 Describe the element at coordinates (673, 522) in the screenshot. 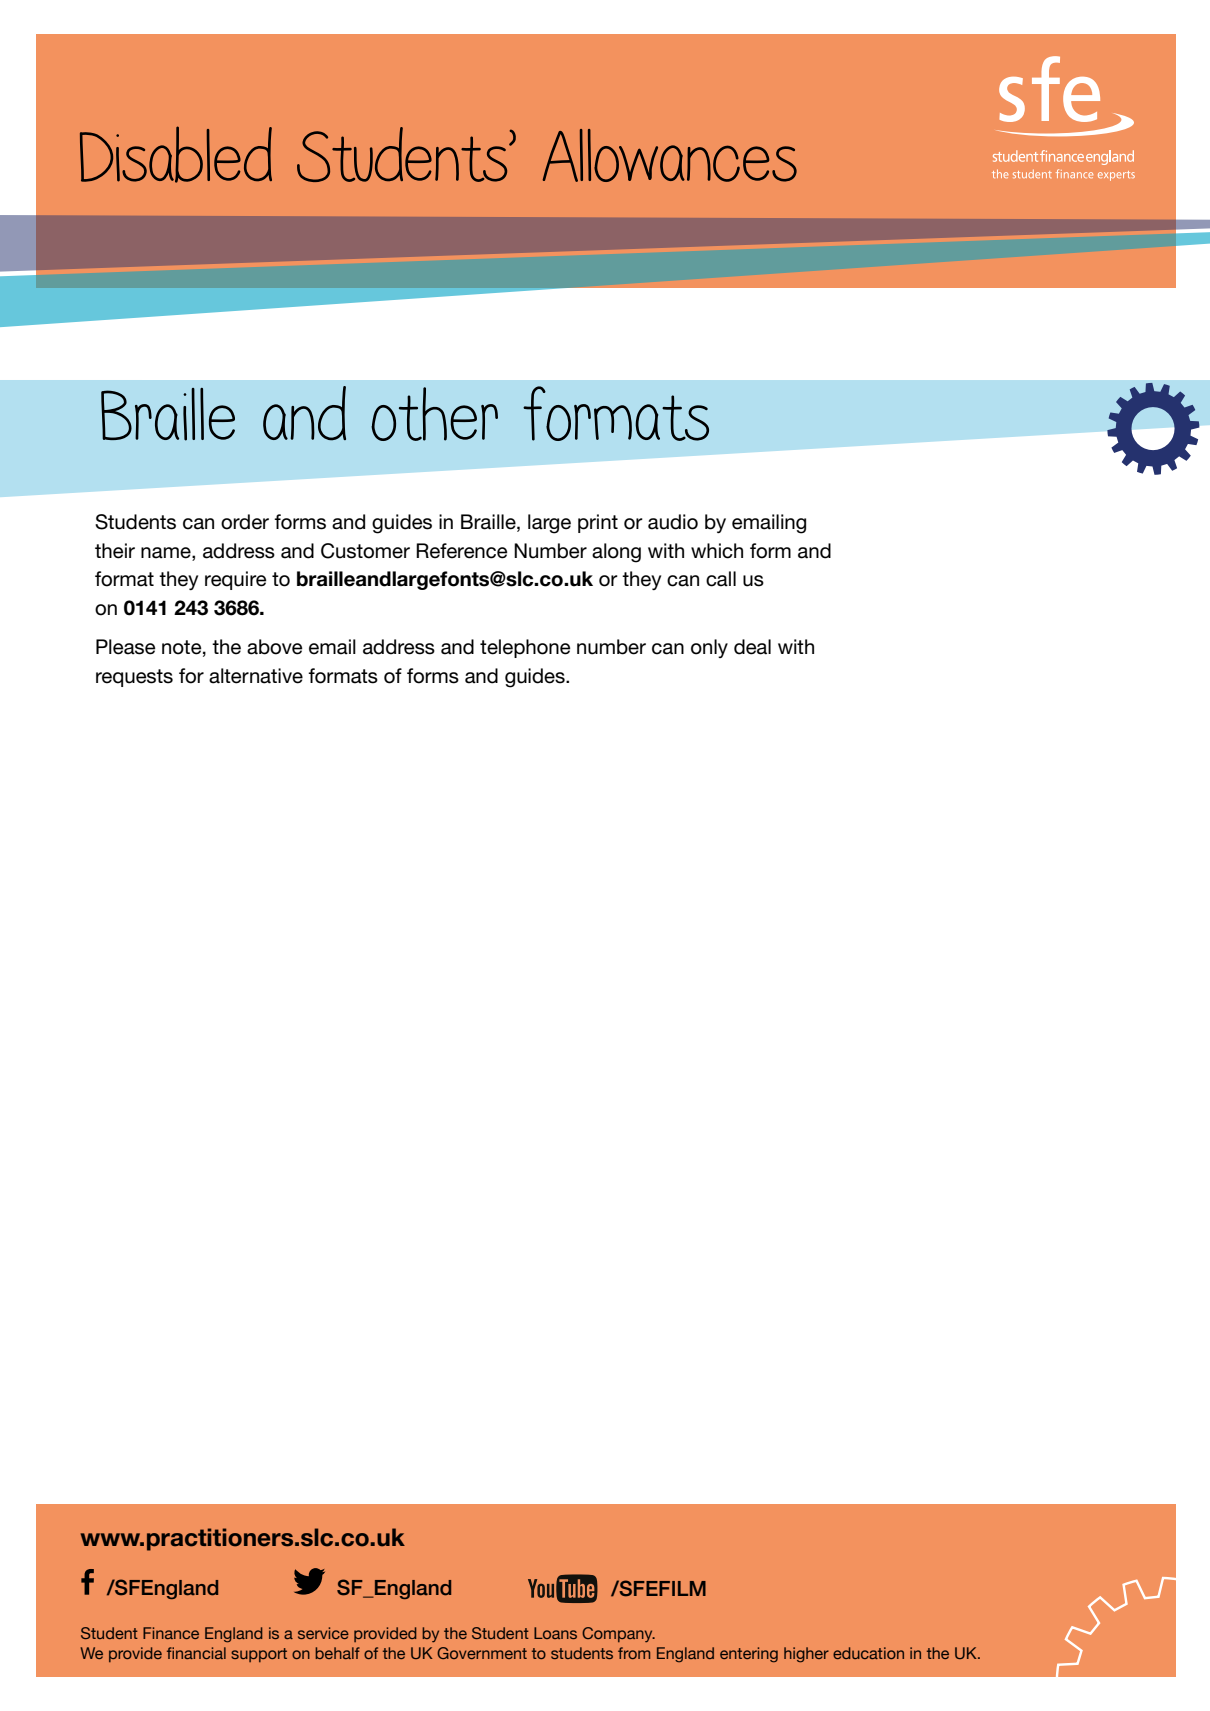

I see `audio` at that location.
